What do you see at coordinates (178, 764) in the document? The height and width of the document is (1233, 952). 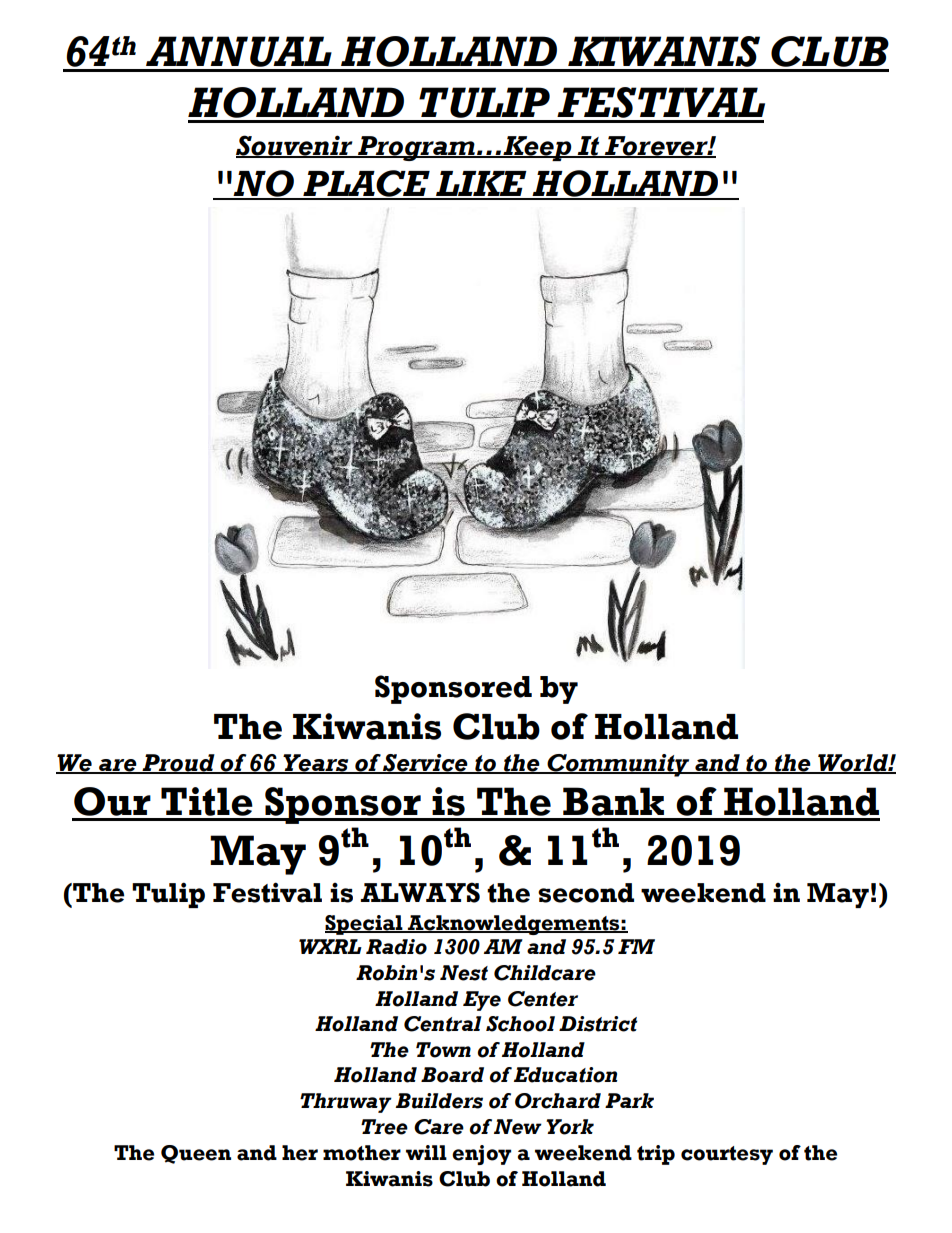 I see `Proud` at bounding box center [178, 764].
